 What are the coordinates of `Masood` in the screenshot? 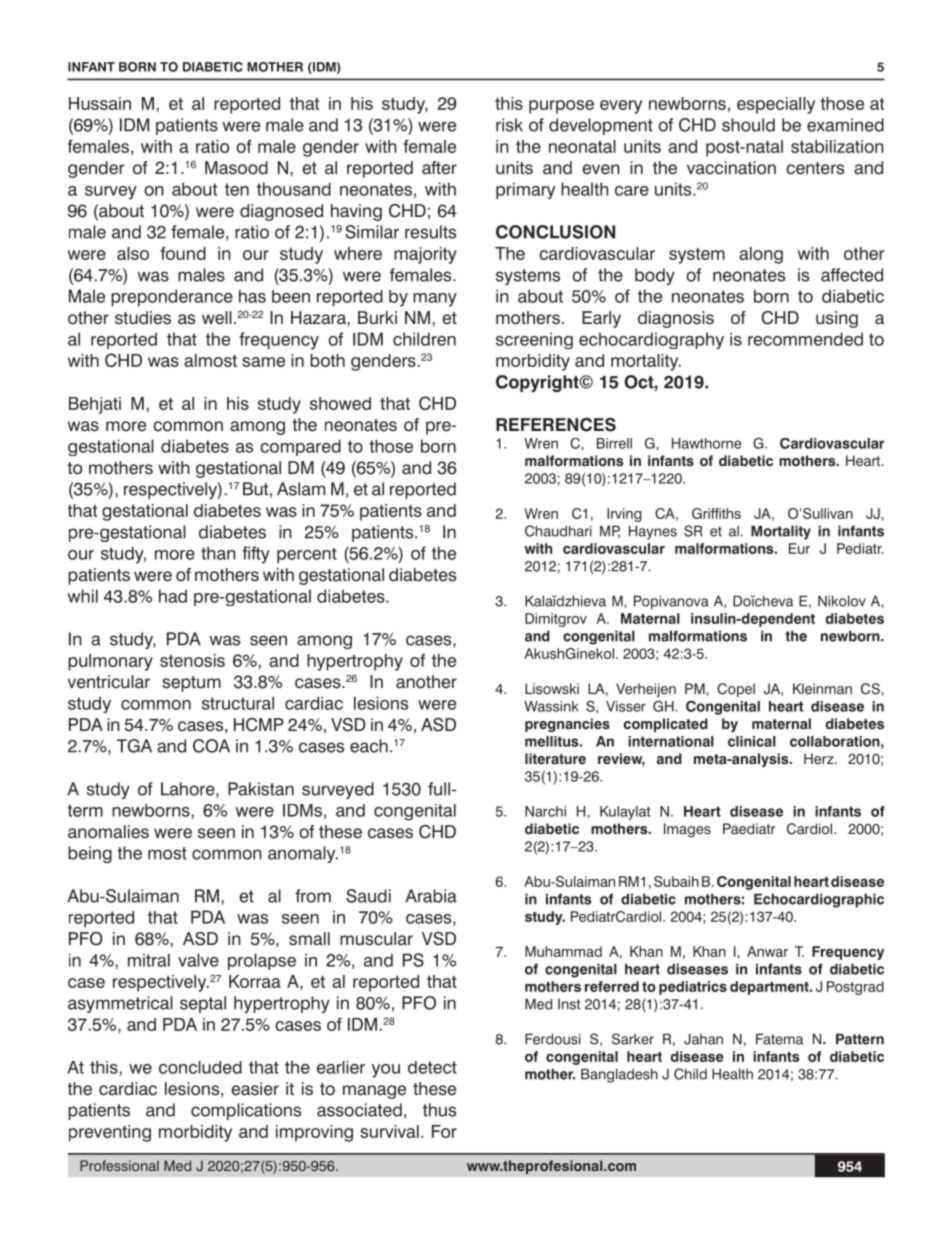 It's located at (236, 168).
